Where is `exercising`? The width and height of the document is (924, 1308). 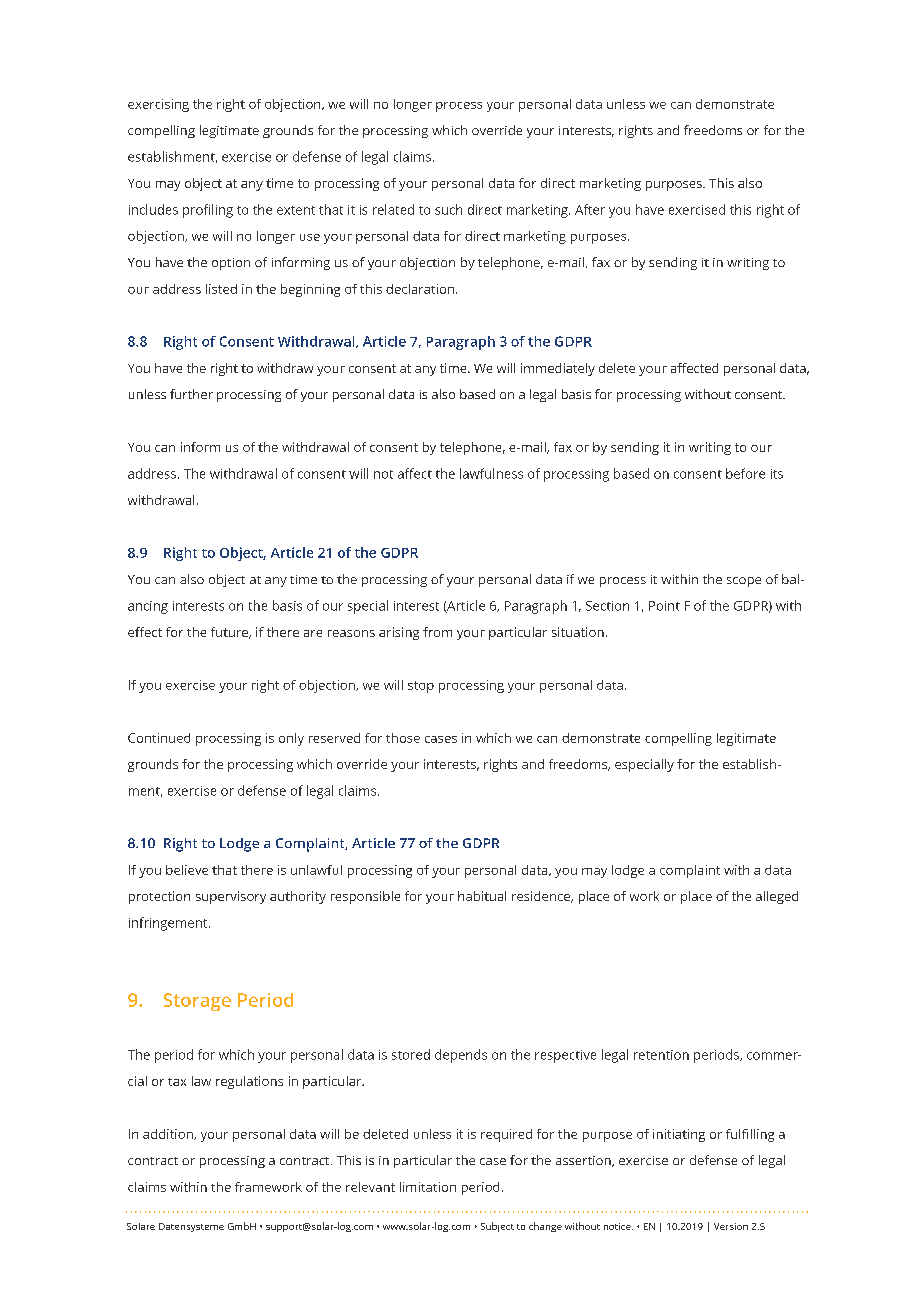 exercising is located at coordinates (158, 105).
